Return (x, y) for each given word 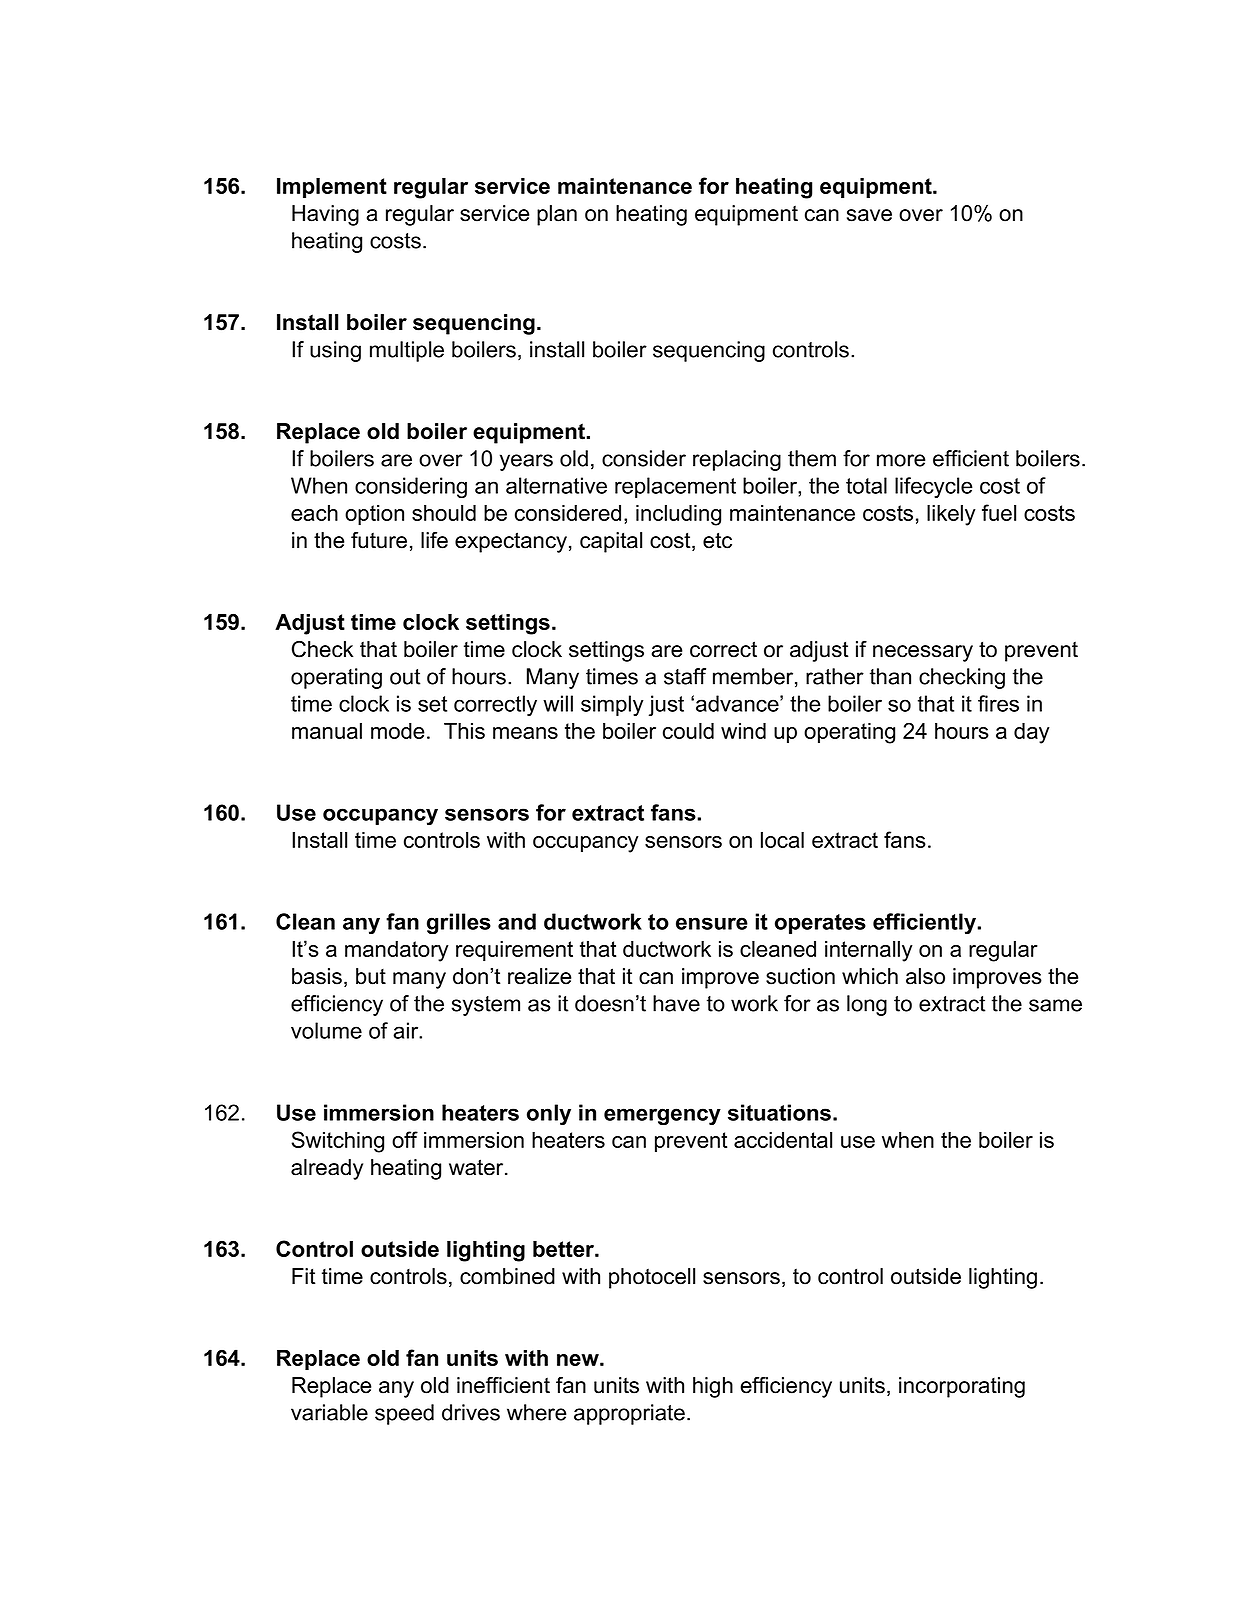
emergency (662, 1117)
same (1055, 1005)
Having (325, 215)
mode (398, 731)
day (1032, 733)
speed (404, 1414)
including (678, 515)
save (869, 215)
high (713, 1387)
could (688, 731)
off (405, 1139)
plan (557, 215)
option (374, 515)
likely (951, 515)
